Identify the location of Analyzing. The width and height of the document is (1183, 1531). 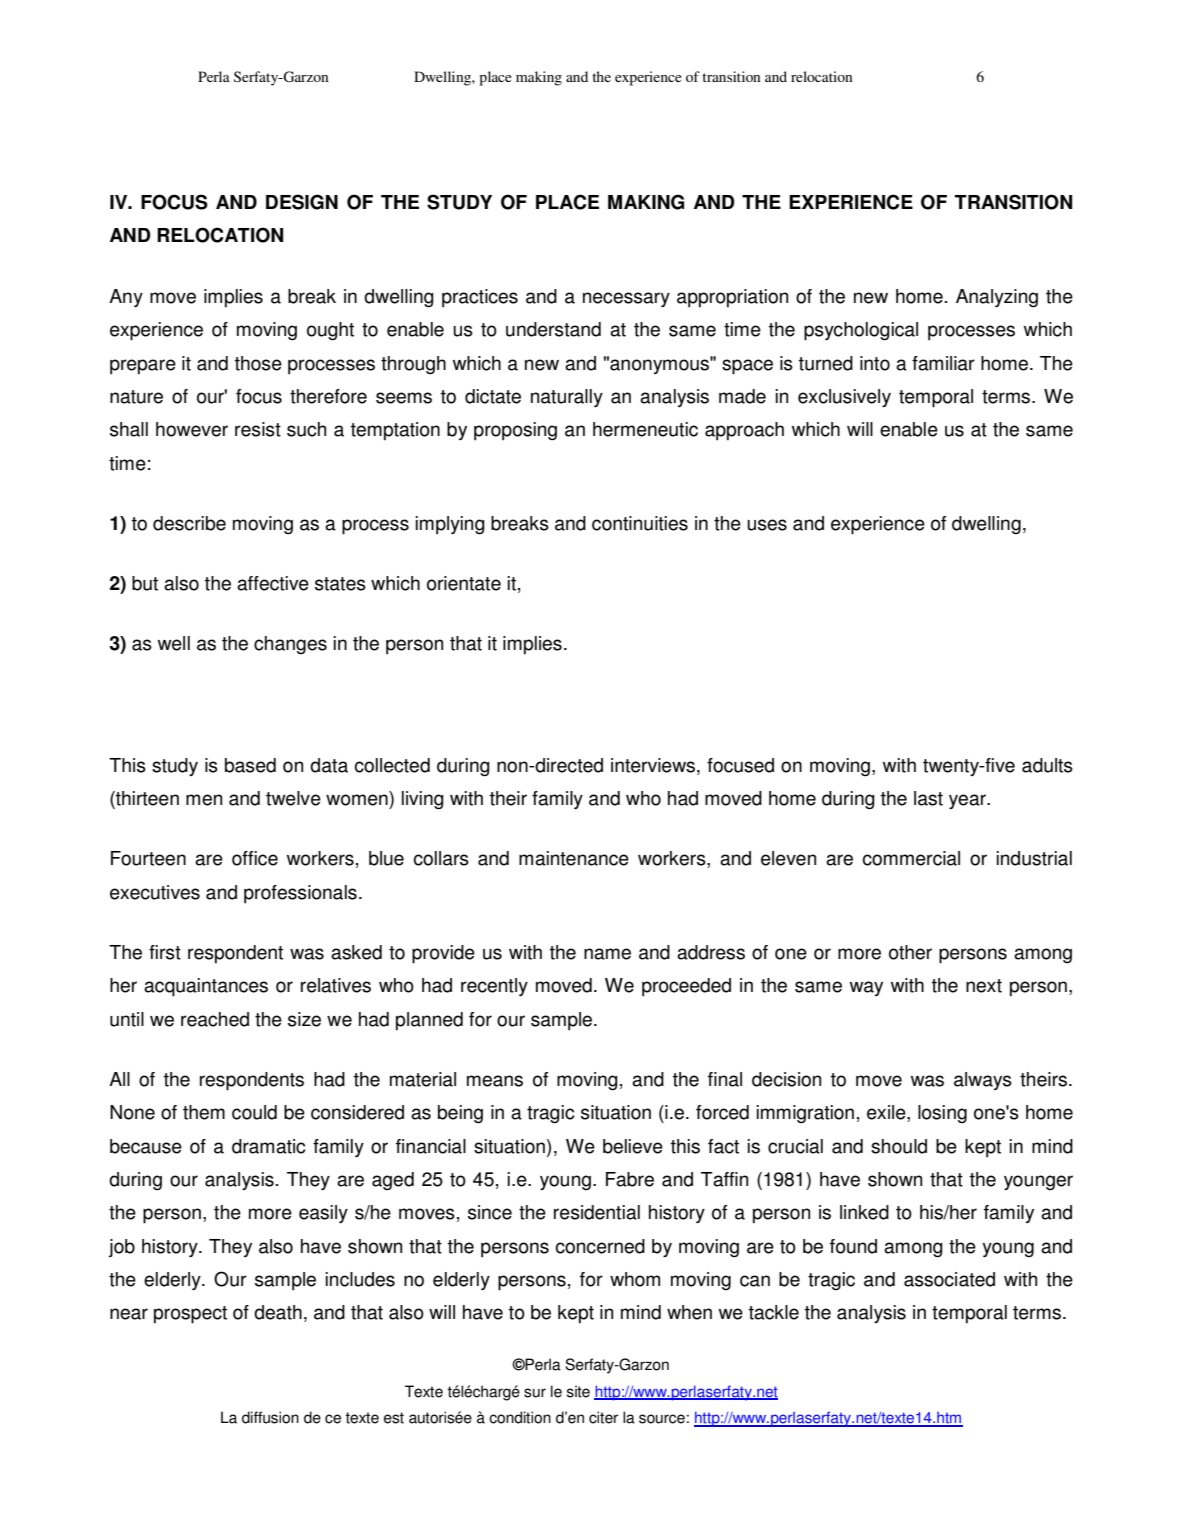
(997, 298).
